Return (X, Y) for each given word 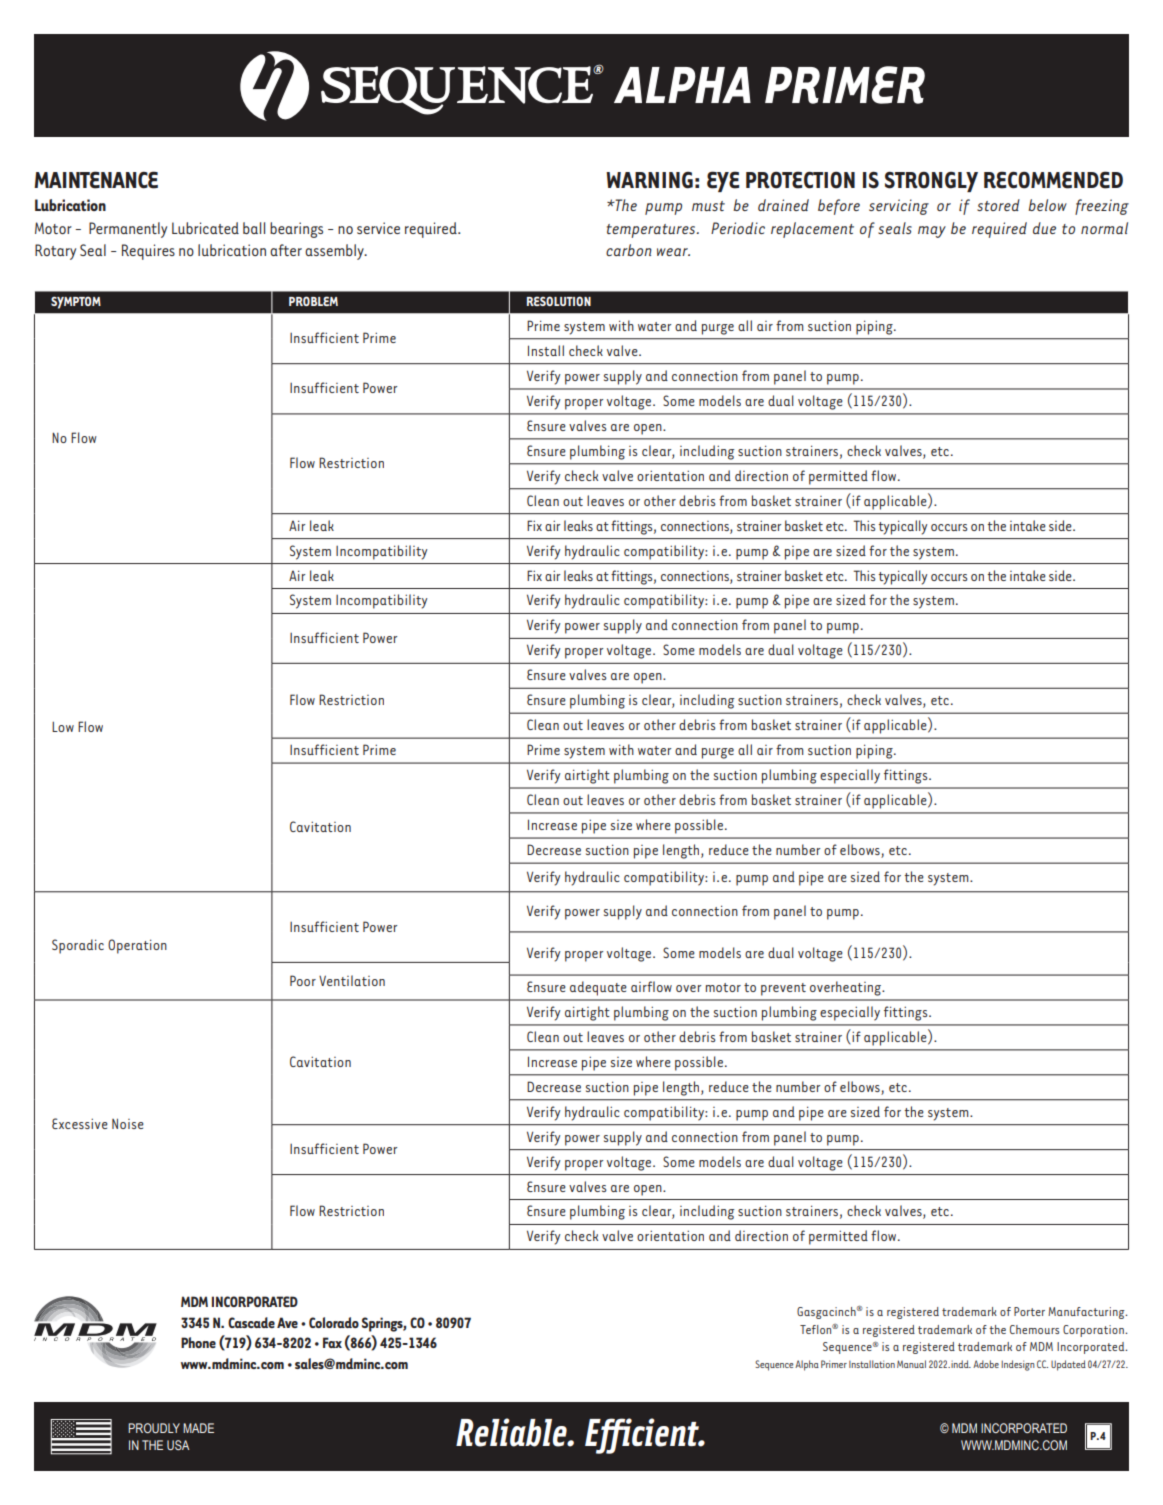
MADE (198, 1428)
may (932, 232)
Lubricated (205, 228)
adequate (598, 988)
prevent (783, 989)
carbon (629, 250)
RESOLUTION (559, 301)
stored (998, 205)
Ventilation (352, 980)
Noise (128, 1123)
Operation (137, 946)
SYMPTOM (76, 302)
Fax (332, 1342)
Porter (1029, 1311)
